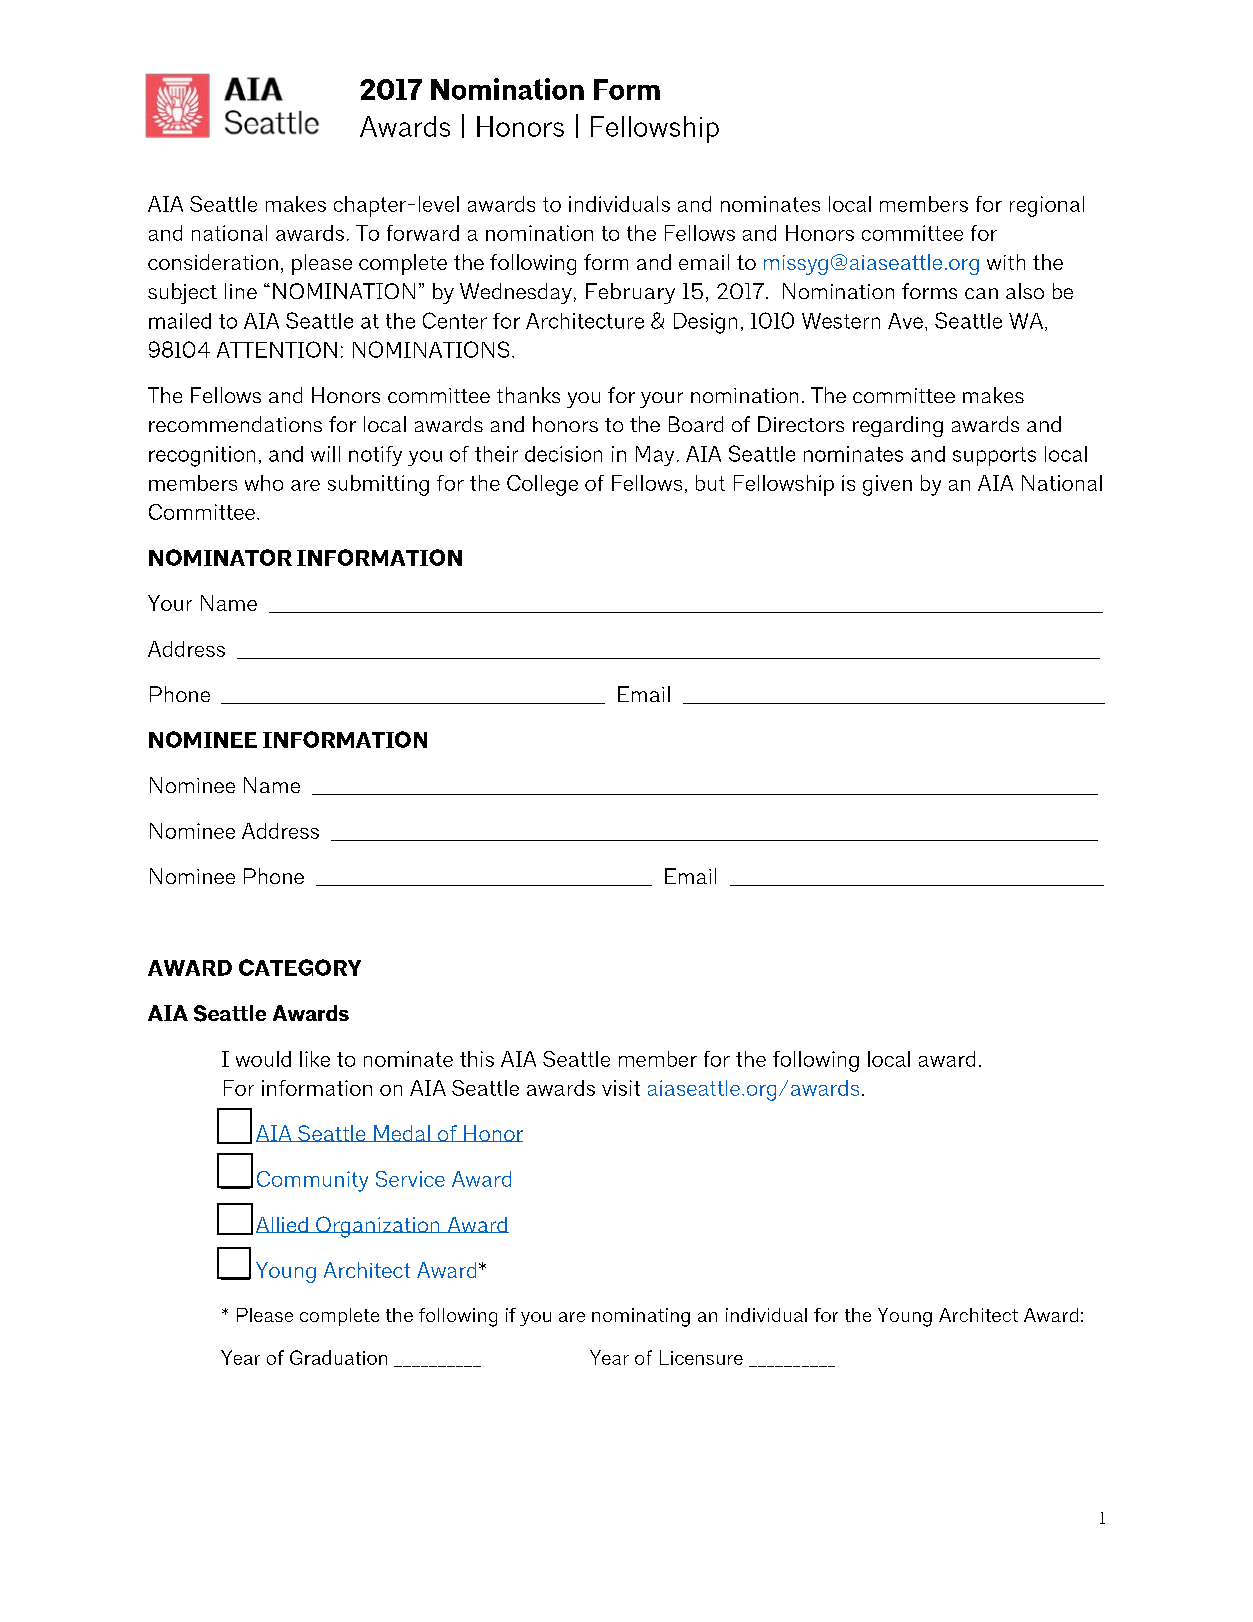 The width and height of the screenshot is (1253, 1622). I want to click on given, so click(887, 485).
